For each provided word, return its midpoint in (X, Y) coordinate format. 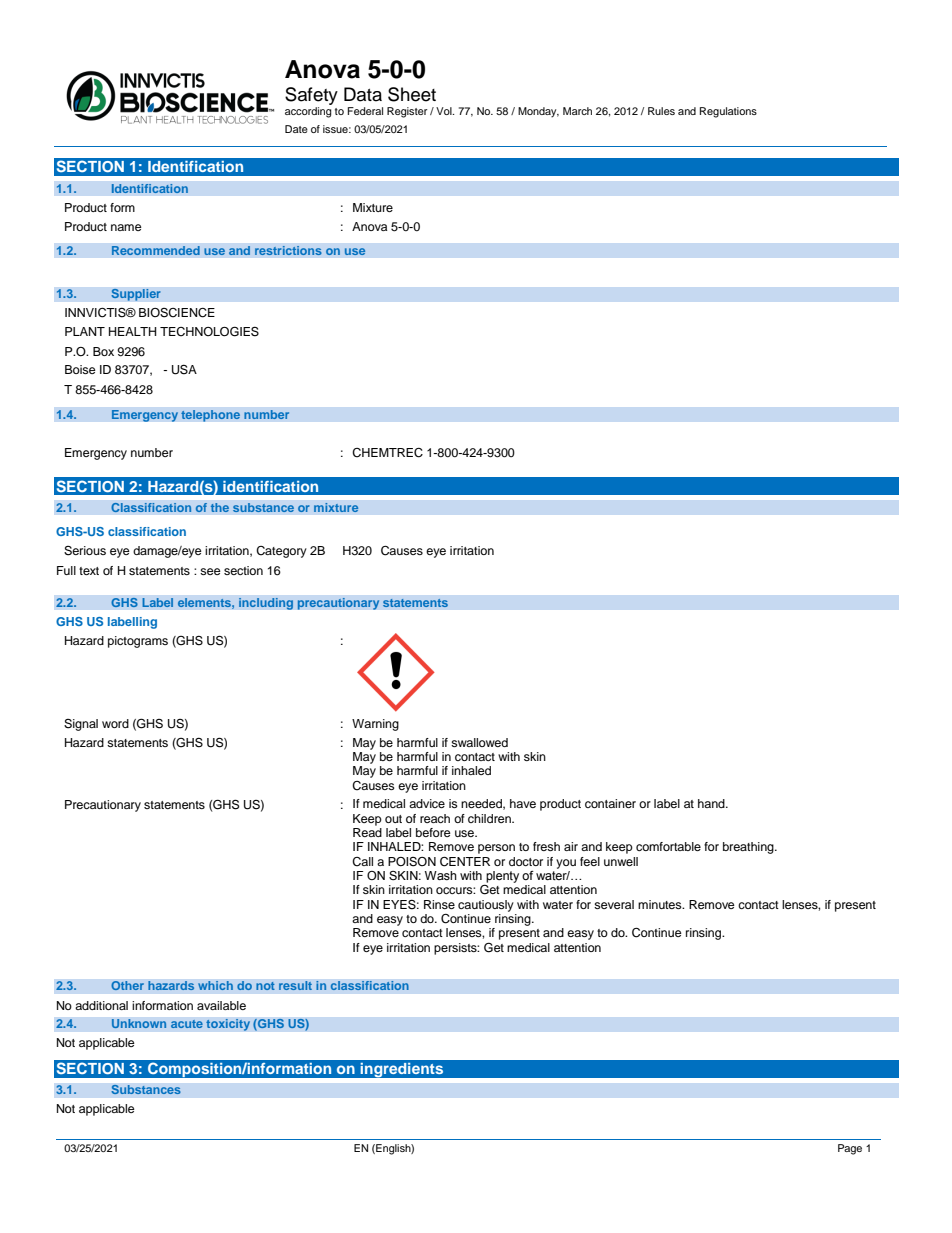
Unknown (139, 1024)
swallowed (479, 742)
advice (427, 803)
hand (712, 803)
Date (296, 129)
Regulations (728, 112)
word (115, 723)
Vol (445, 111)
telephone (211, 416)
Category (281, 552)
